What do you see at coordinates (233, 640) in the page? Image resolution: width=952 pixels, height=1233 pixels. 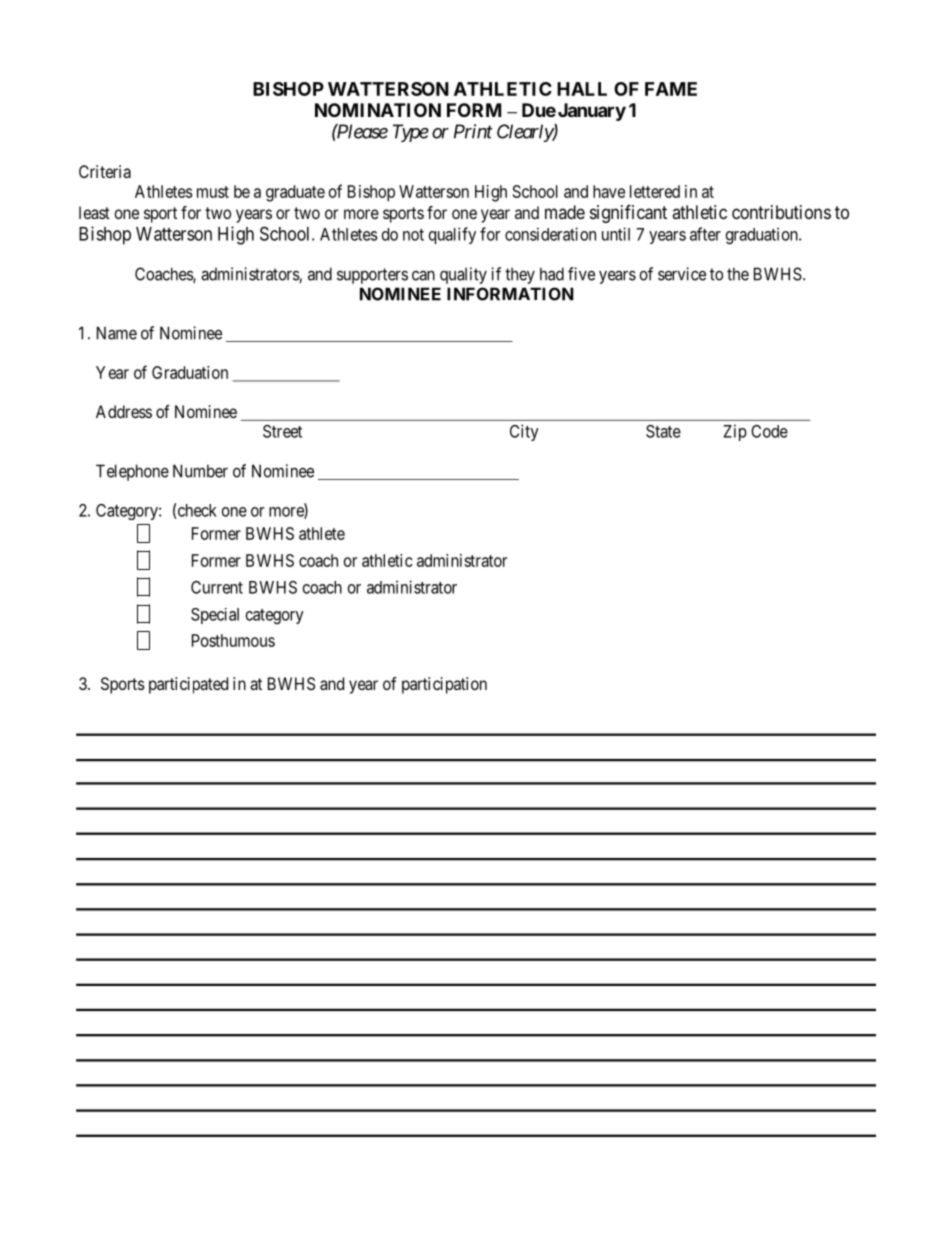 I see `Posthumous` at bounding box center [233, 640].
